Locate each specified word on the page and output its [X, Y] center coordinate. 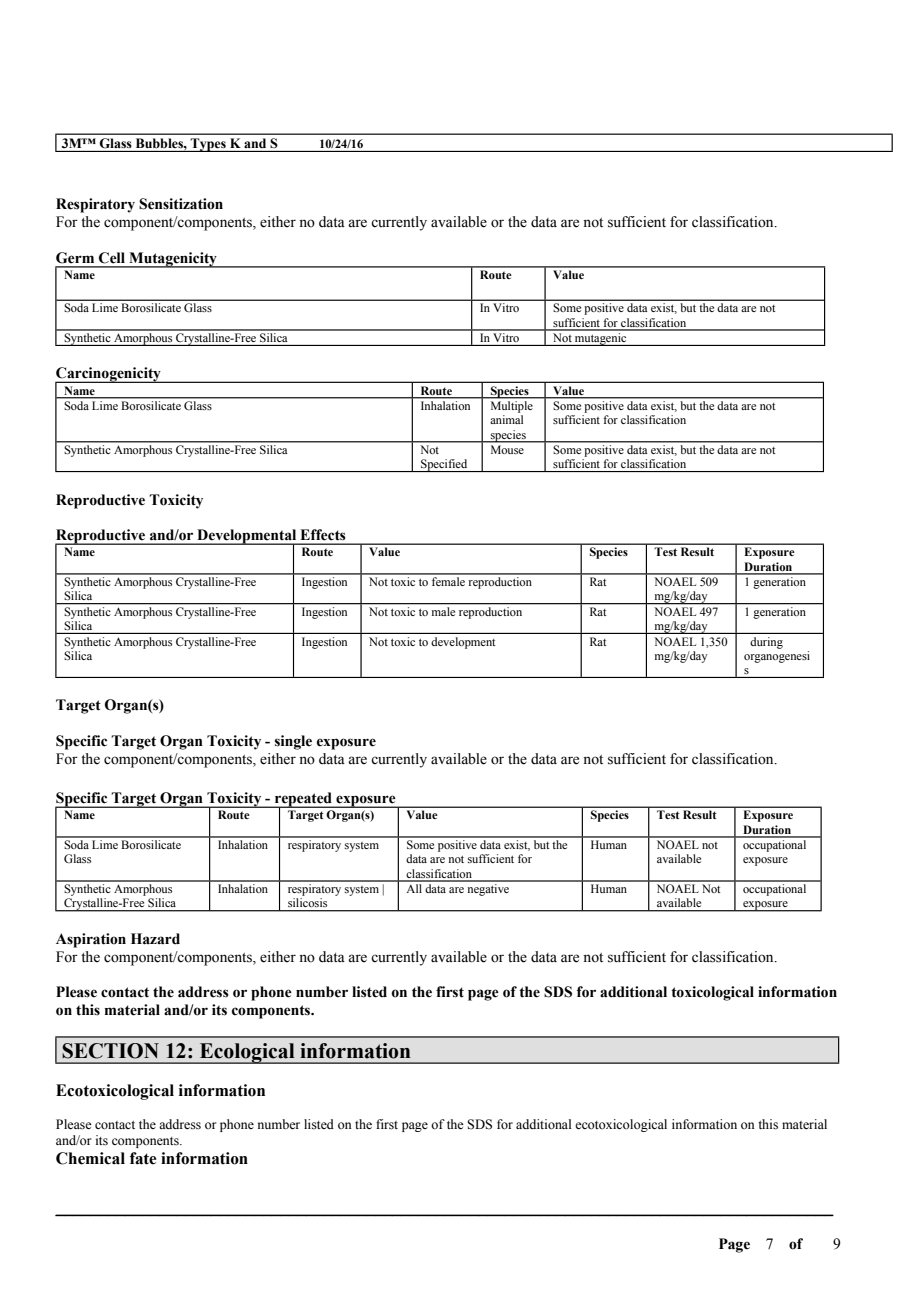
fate [143, 1158]
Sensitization [181, 204]
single [293, 742]
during [766, 643]
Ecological [247, 1053]
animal [506, 419]
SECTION [110, 1051]
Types [208, 145]
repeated [303, 800]
